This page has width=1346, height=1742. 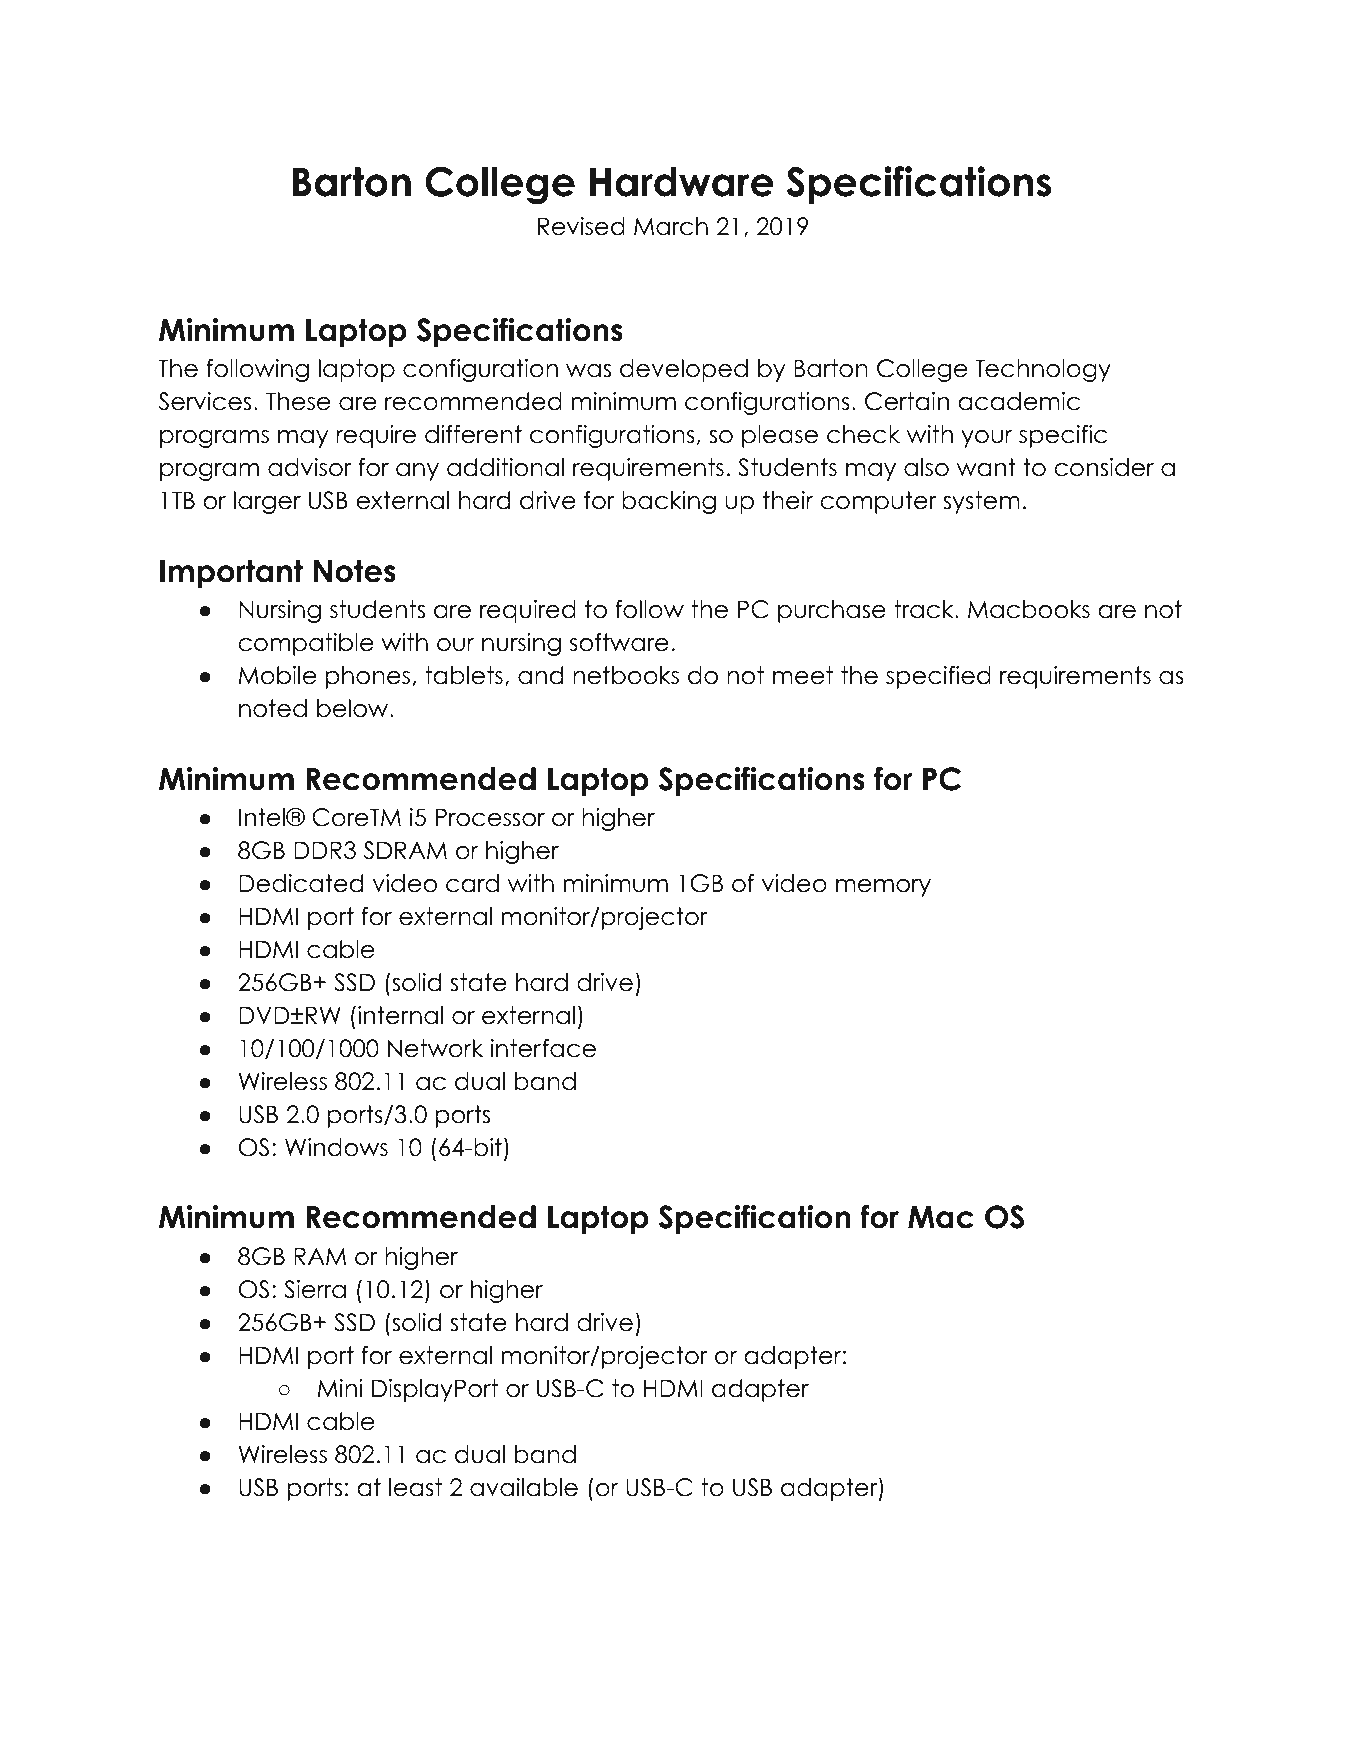 I want to click on Dedicated, so click(x=301, y=883).
